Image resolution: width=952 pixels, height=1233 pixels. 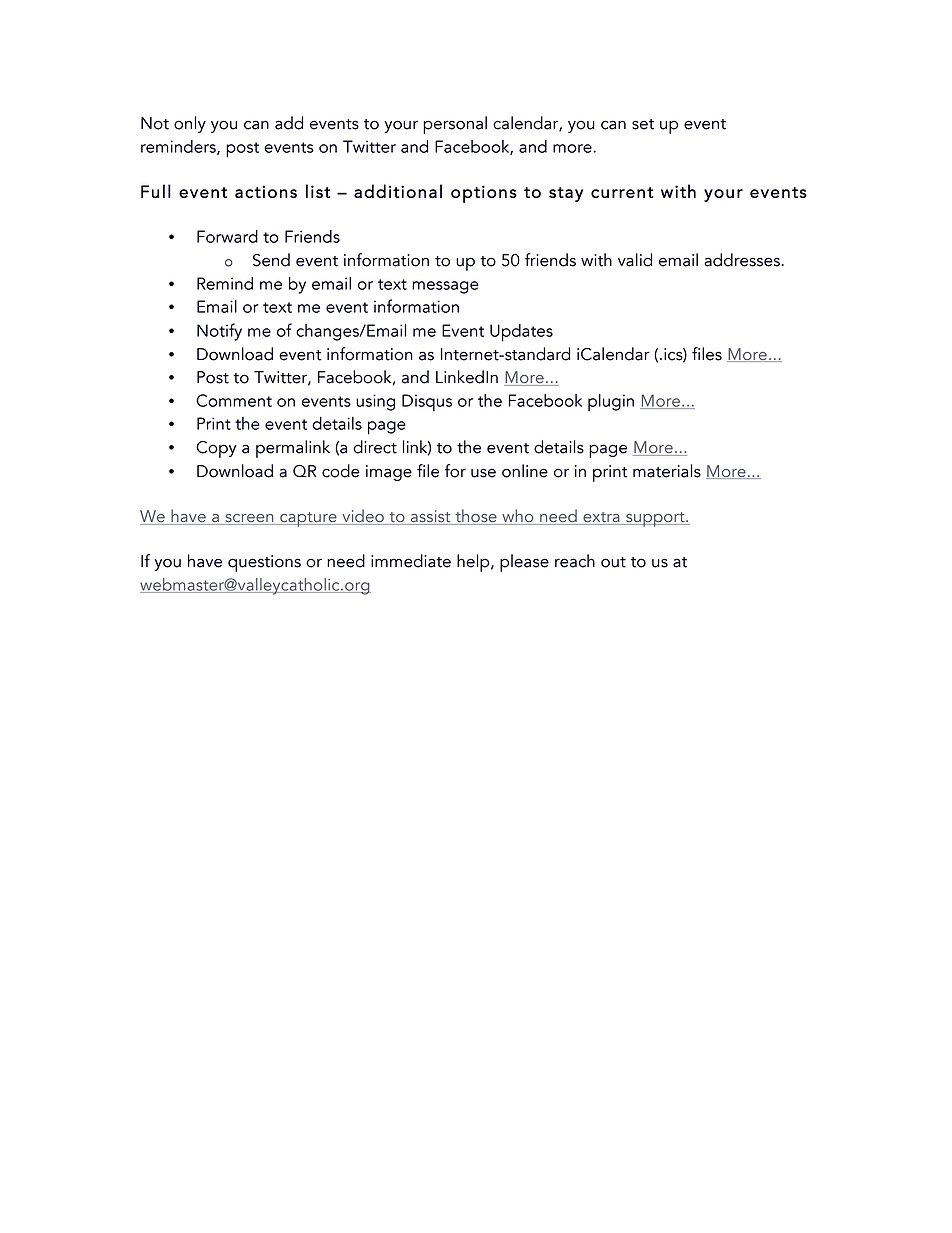 What do you see at coordinates (219, 332) in the screenshot?
I see `Notify` at bounding box center [219, 332].
